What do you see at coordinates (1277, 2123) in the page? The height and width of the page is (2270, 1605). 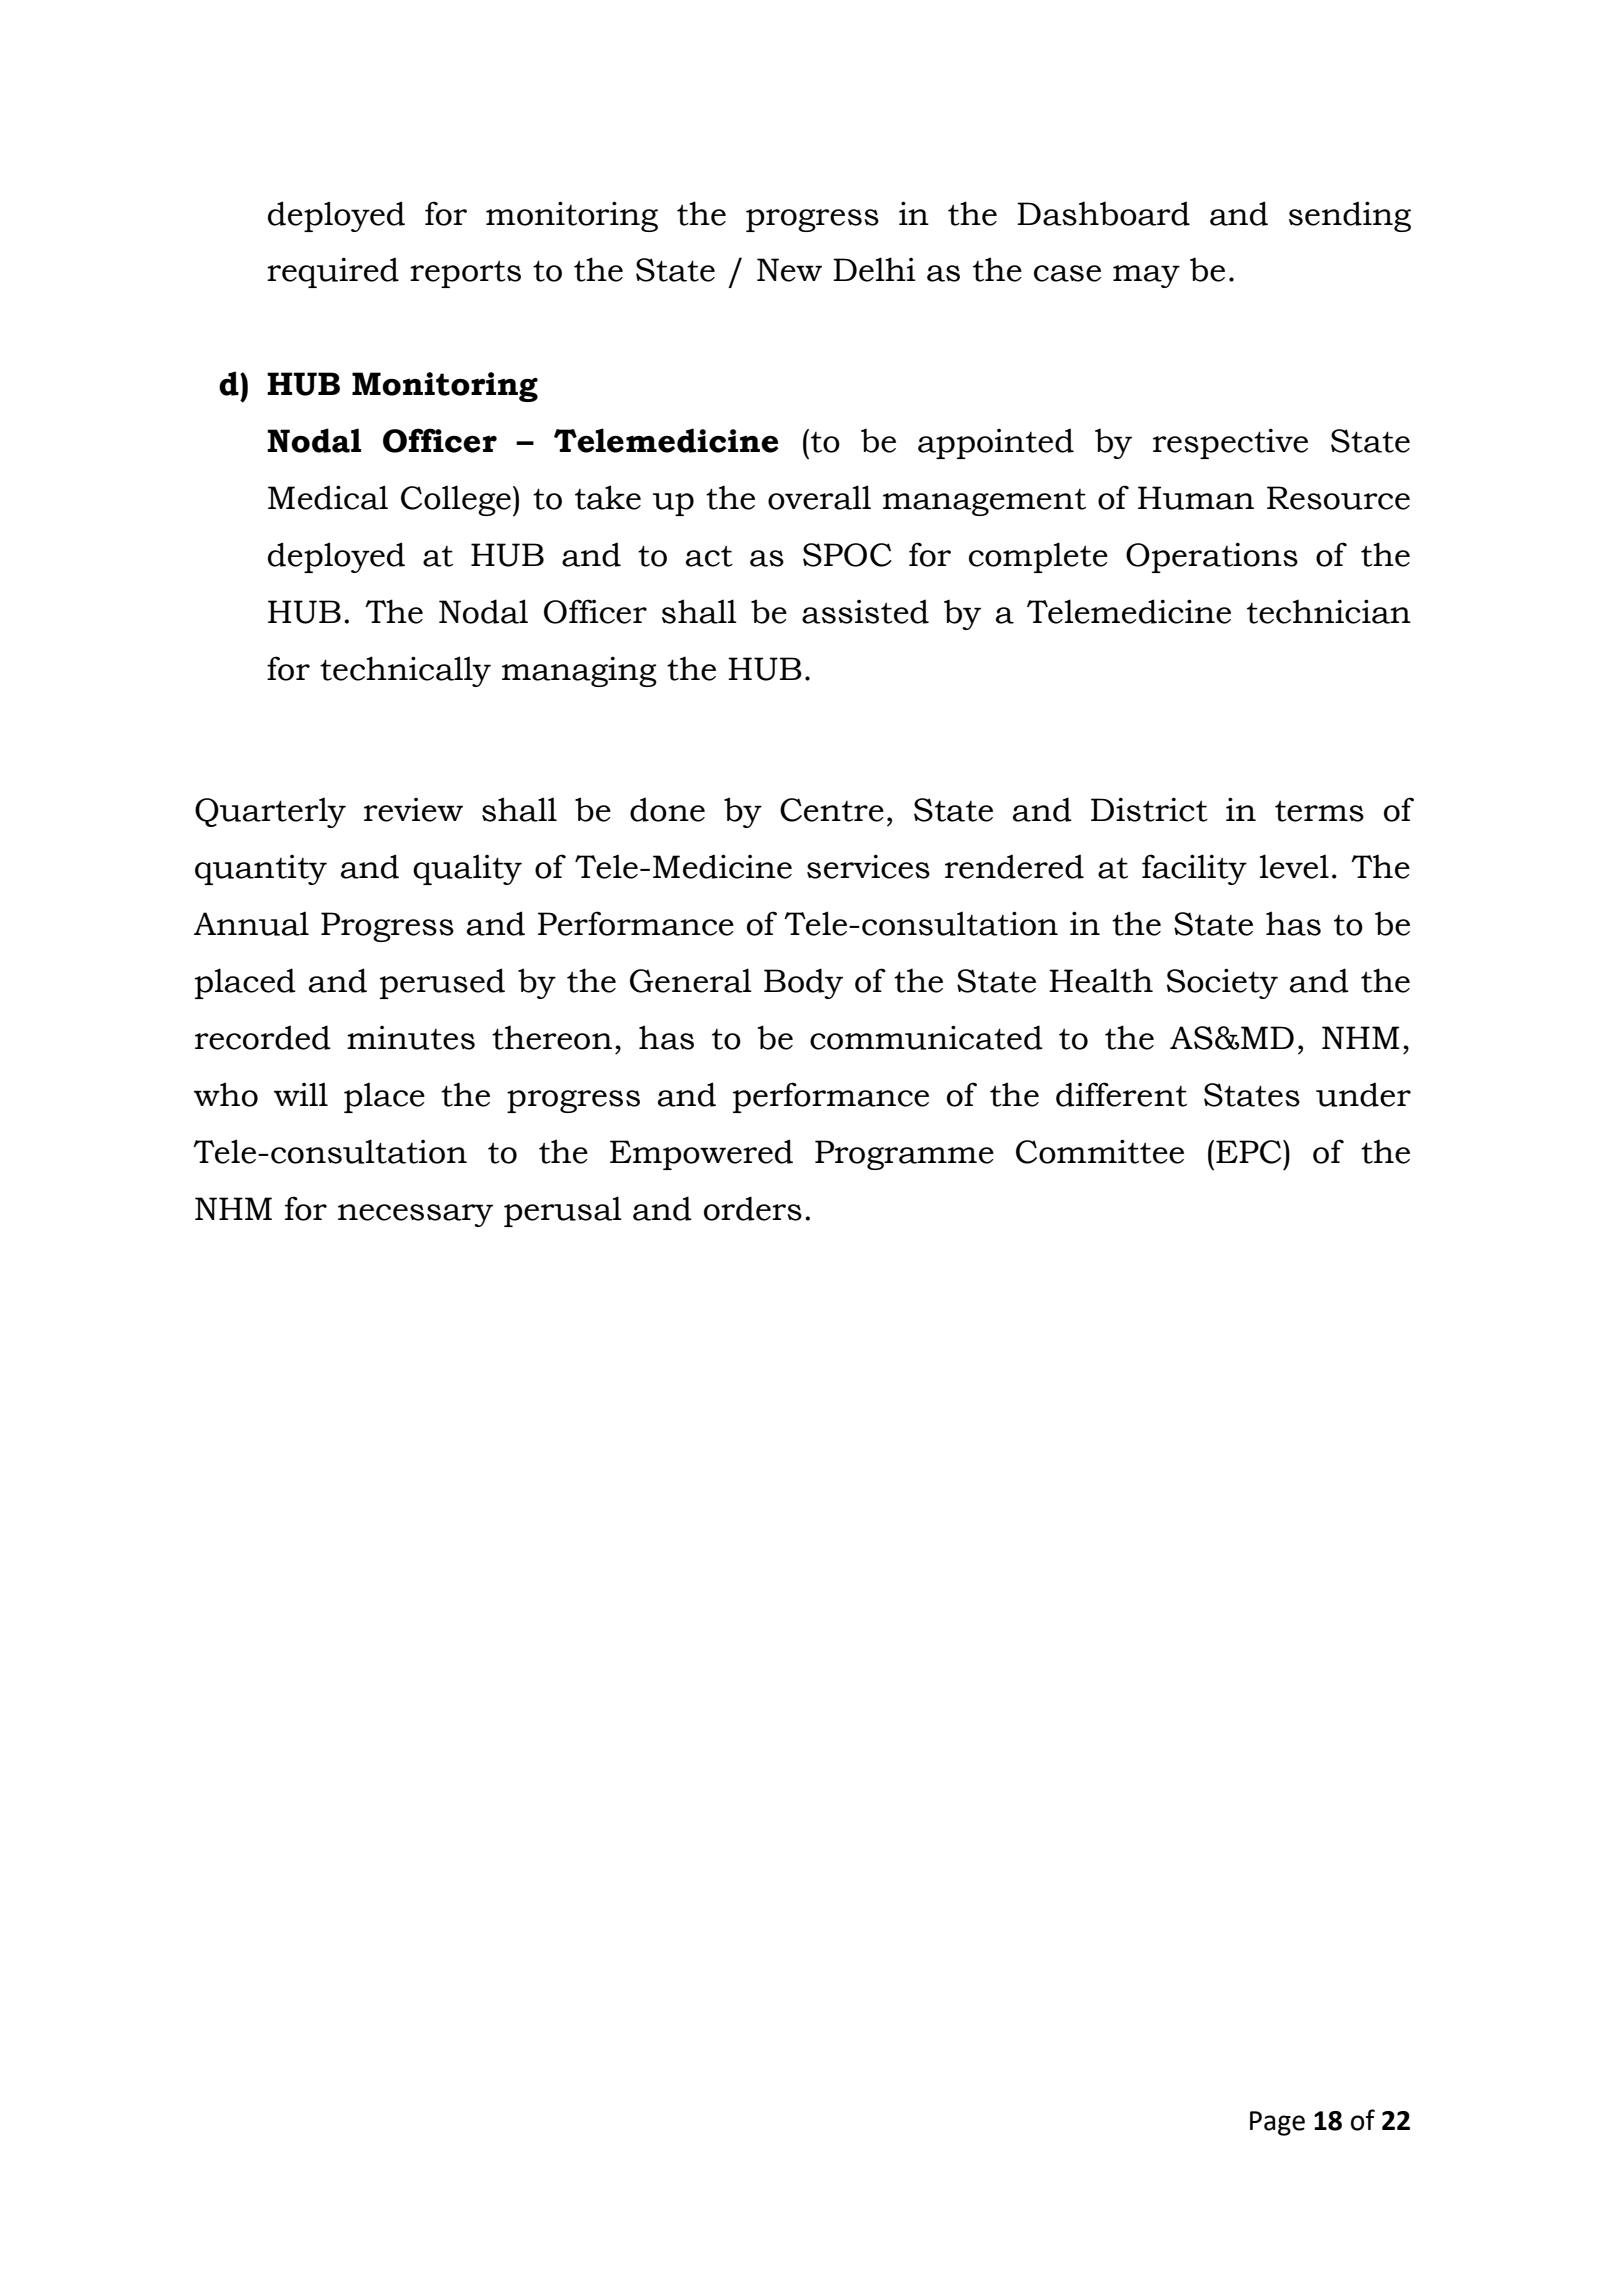 I see `Page` at bounding box center [1277, 2123].
